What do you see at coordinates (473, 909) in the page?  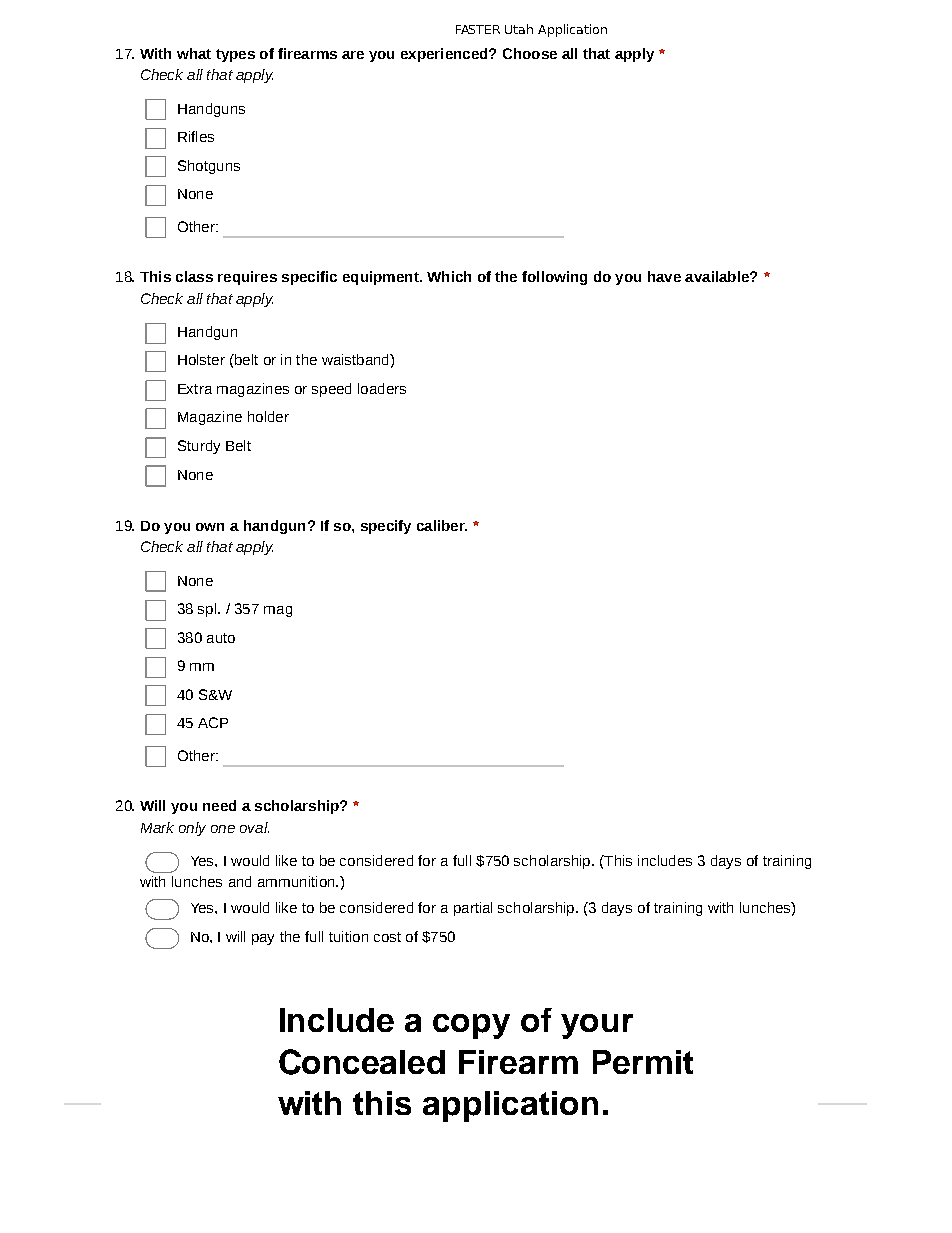 I see `partial` at bounding box center [473, 909].
